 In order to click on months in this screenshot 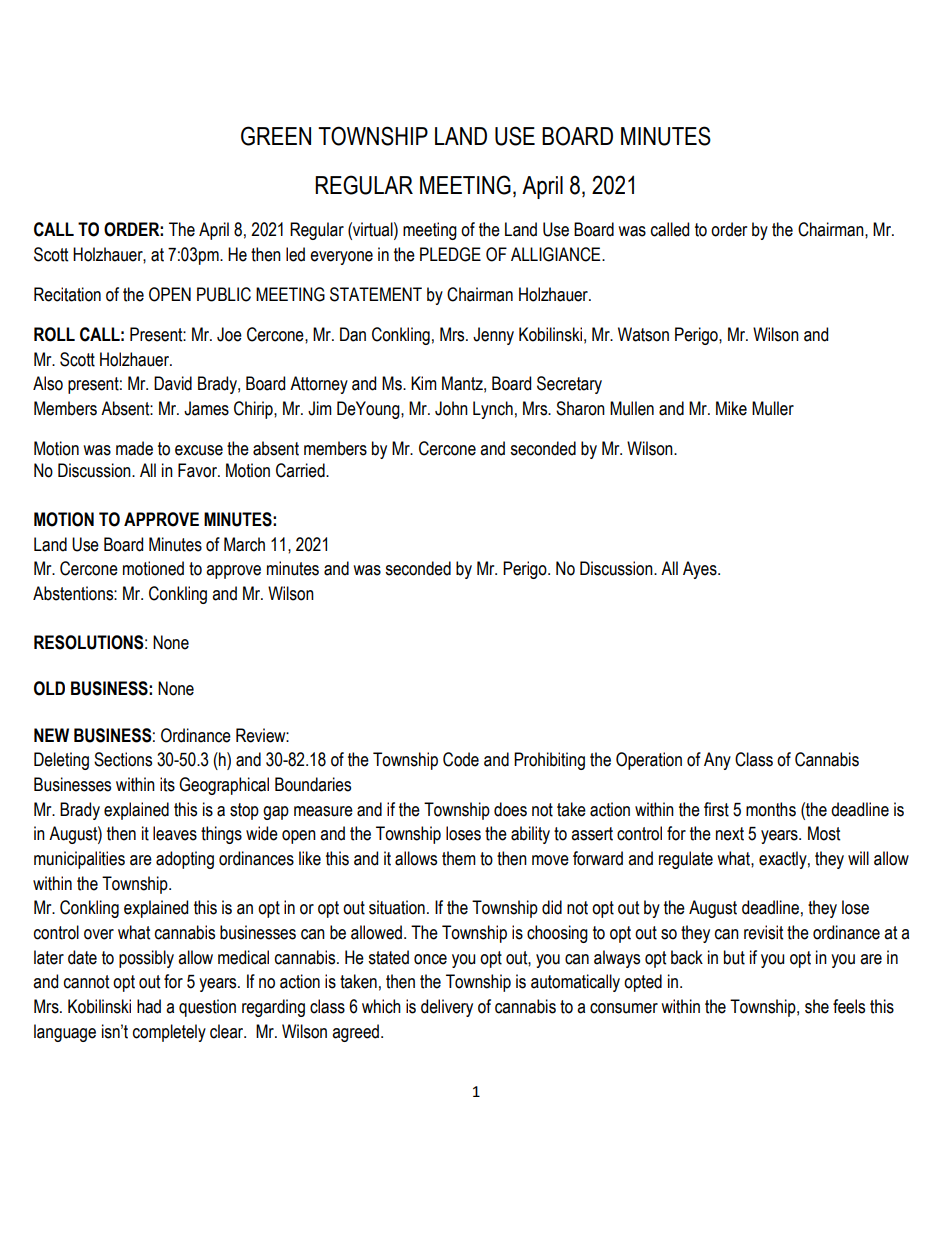, I will do `click(771, 809)`.
